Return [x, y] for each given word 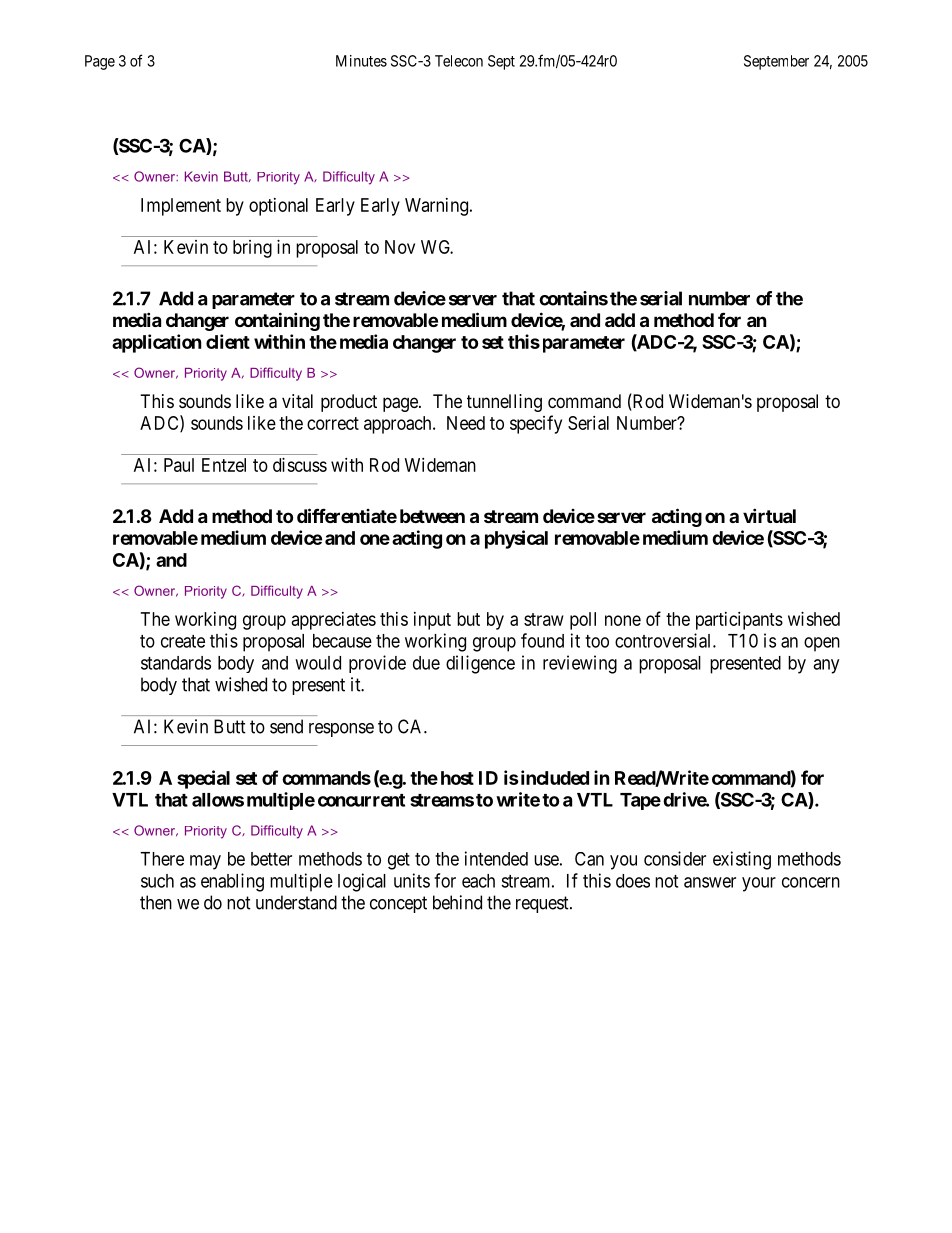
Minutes [361, 61]
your [759, 884]
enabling [232, 882]
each [478, 881]
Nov [400, 247]
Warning [436, 207]
